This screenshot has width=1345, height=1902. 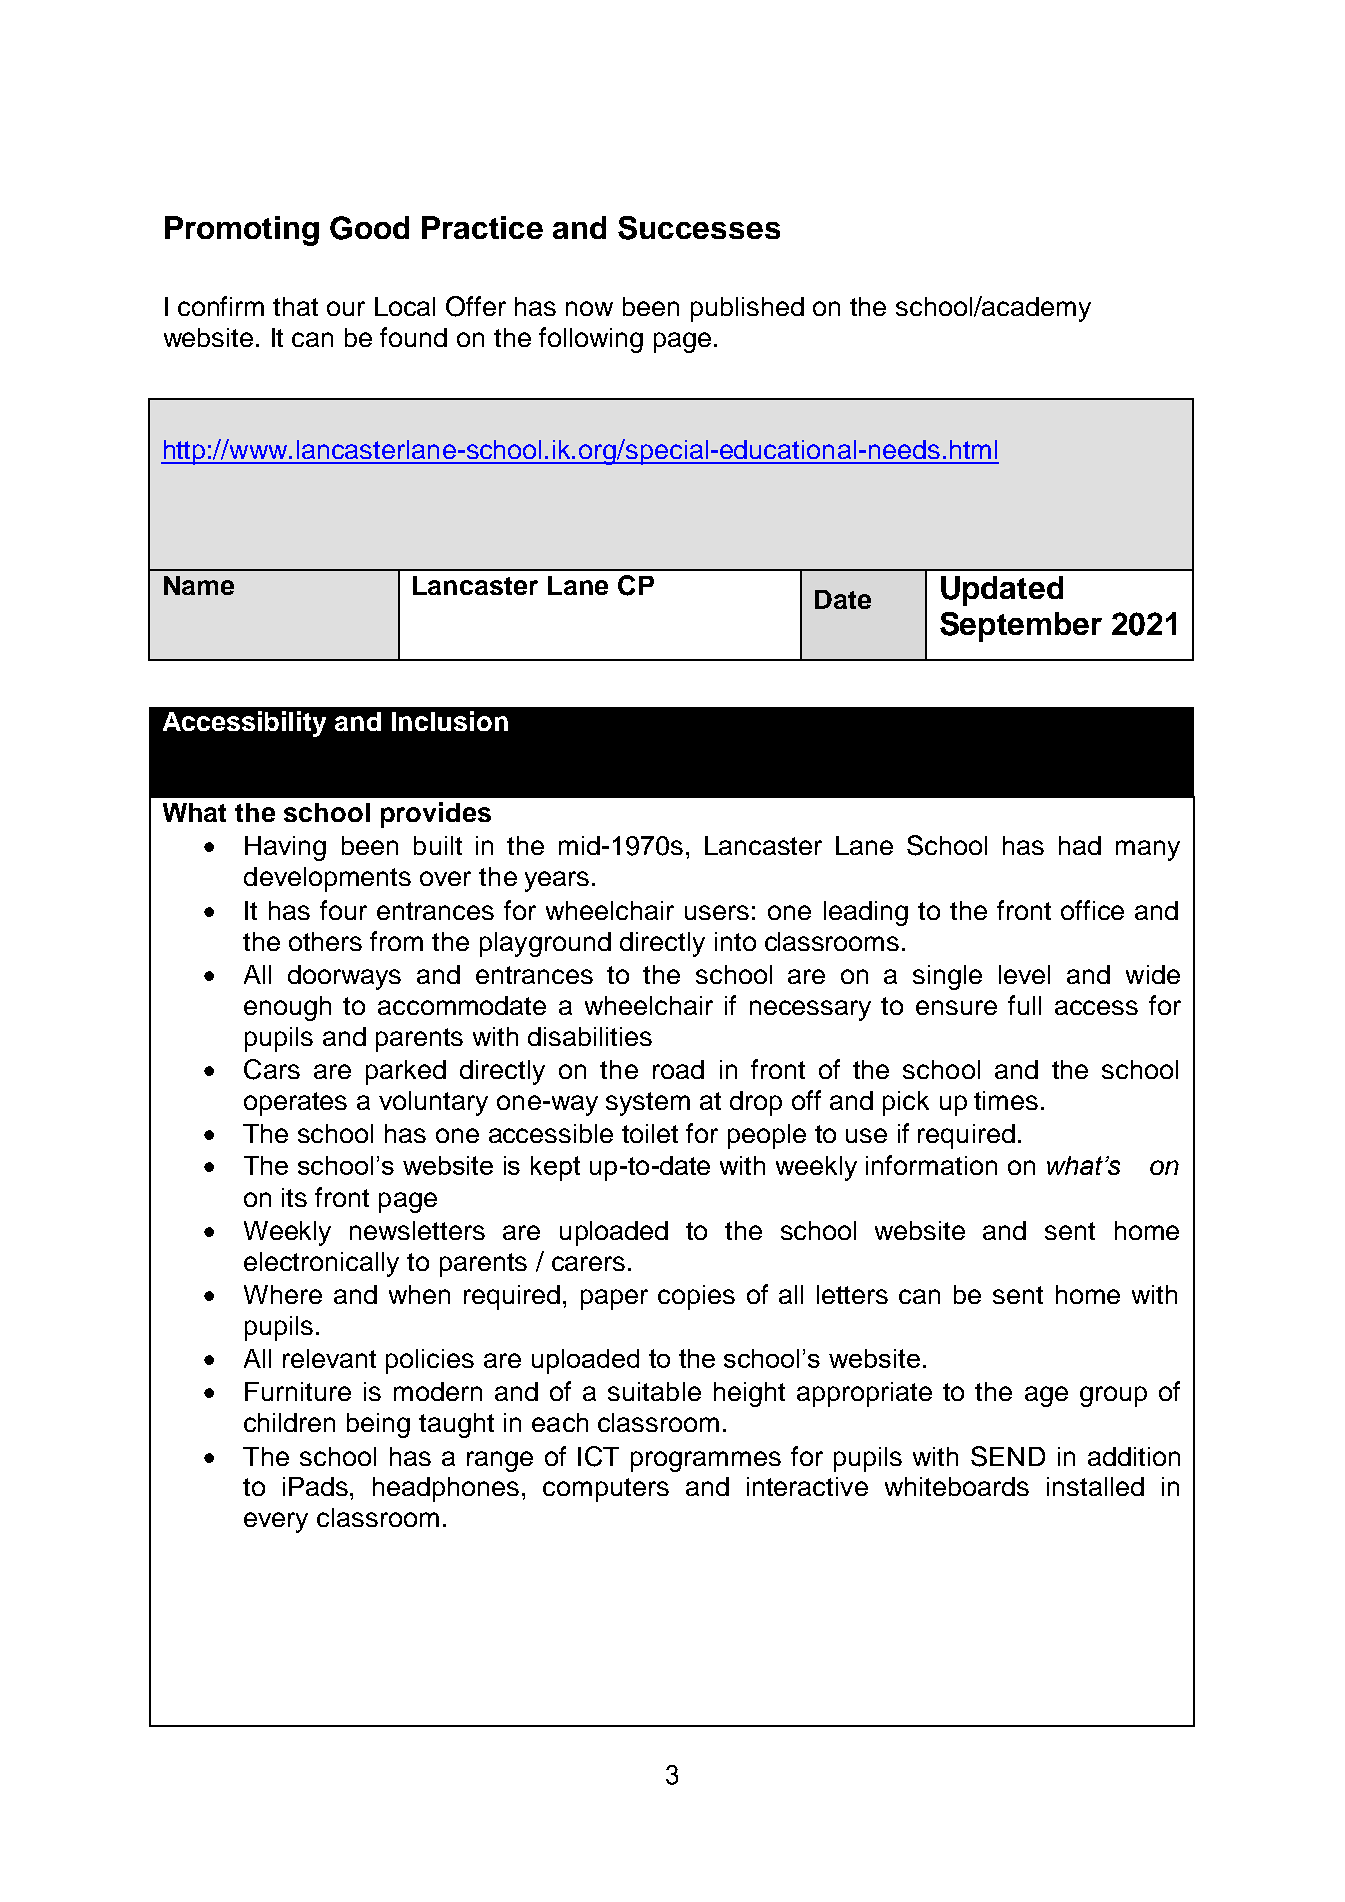 What do you see at coordinates (717, 912) in the screenshot?
I see `users` at bounding box center [717, 912].
